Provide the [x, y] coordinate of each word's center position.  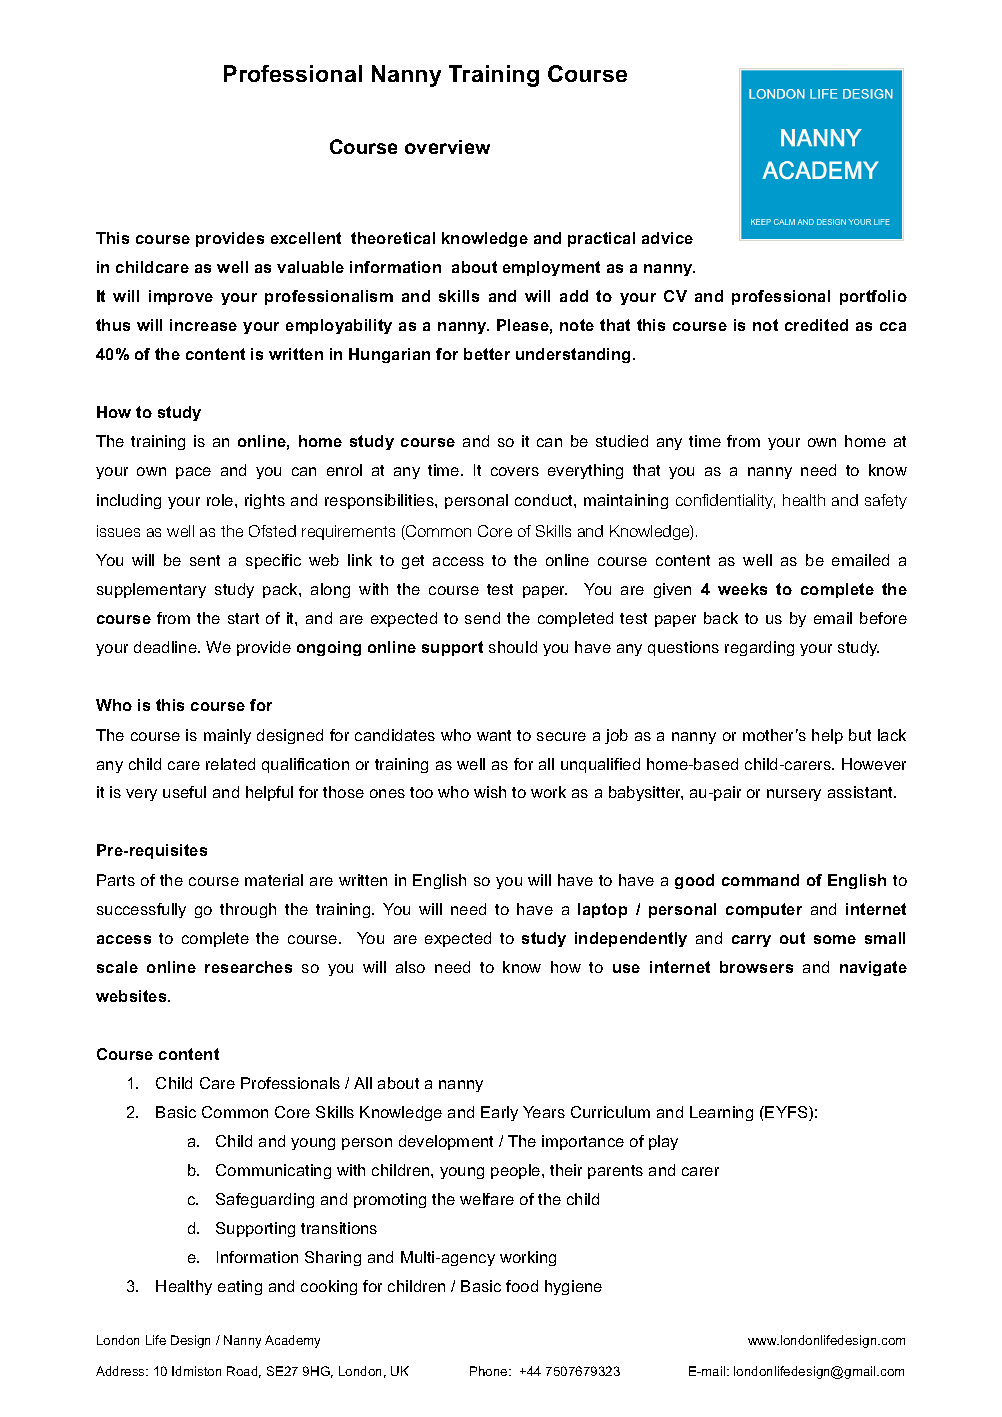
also [410, 967]
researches [248, 967]
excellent [306, 238]
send [482, 618]
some [835, 939]
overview [447, 147]
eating [240, 1287]
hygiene [573, 1287]
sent [205, 560]
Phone [490, 1371]
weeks [742, 589]
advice [667, 238]
